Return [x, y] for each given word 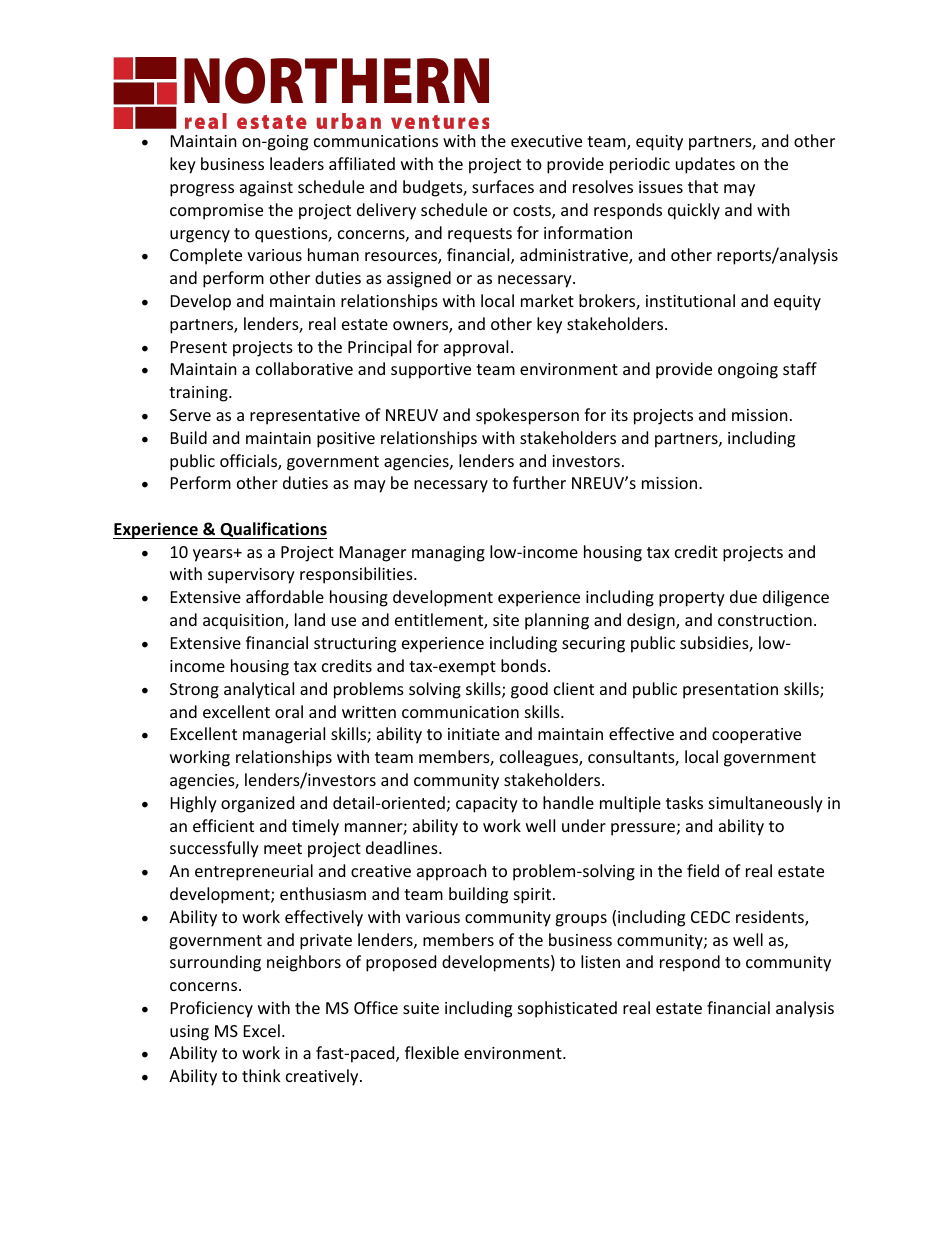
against [266, 189]
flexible [432, 1052]
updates [705, 165]
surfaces [503, 186]
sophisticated [567, 1009]
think [261, 1075]
